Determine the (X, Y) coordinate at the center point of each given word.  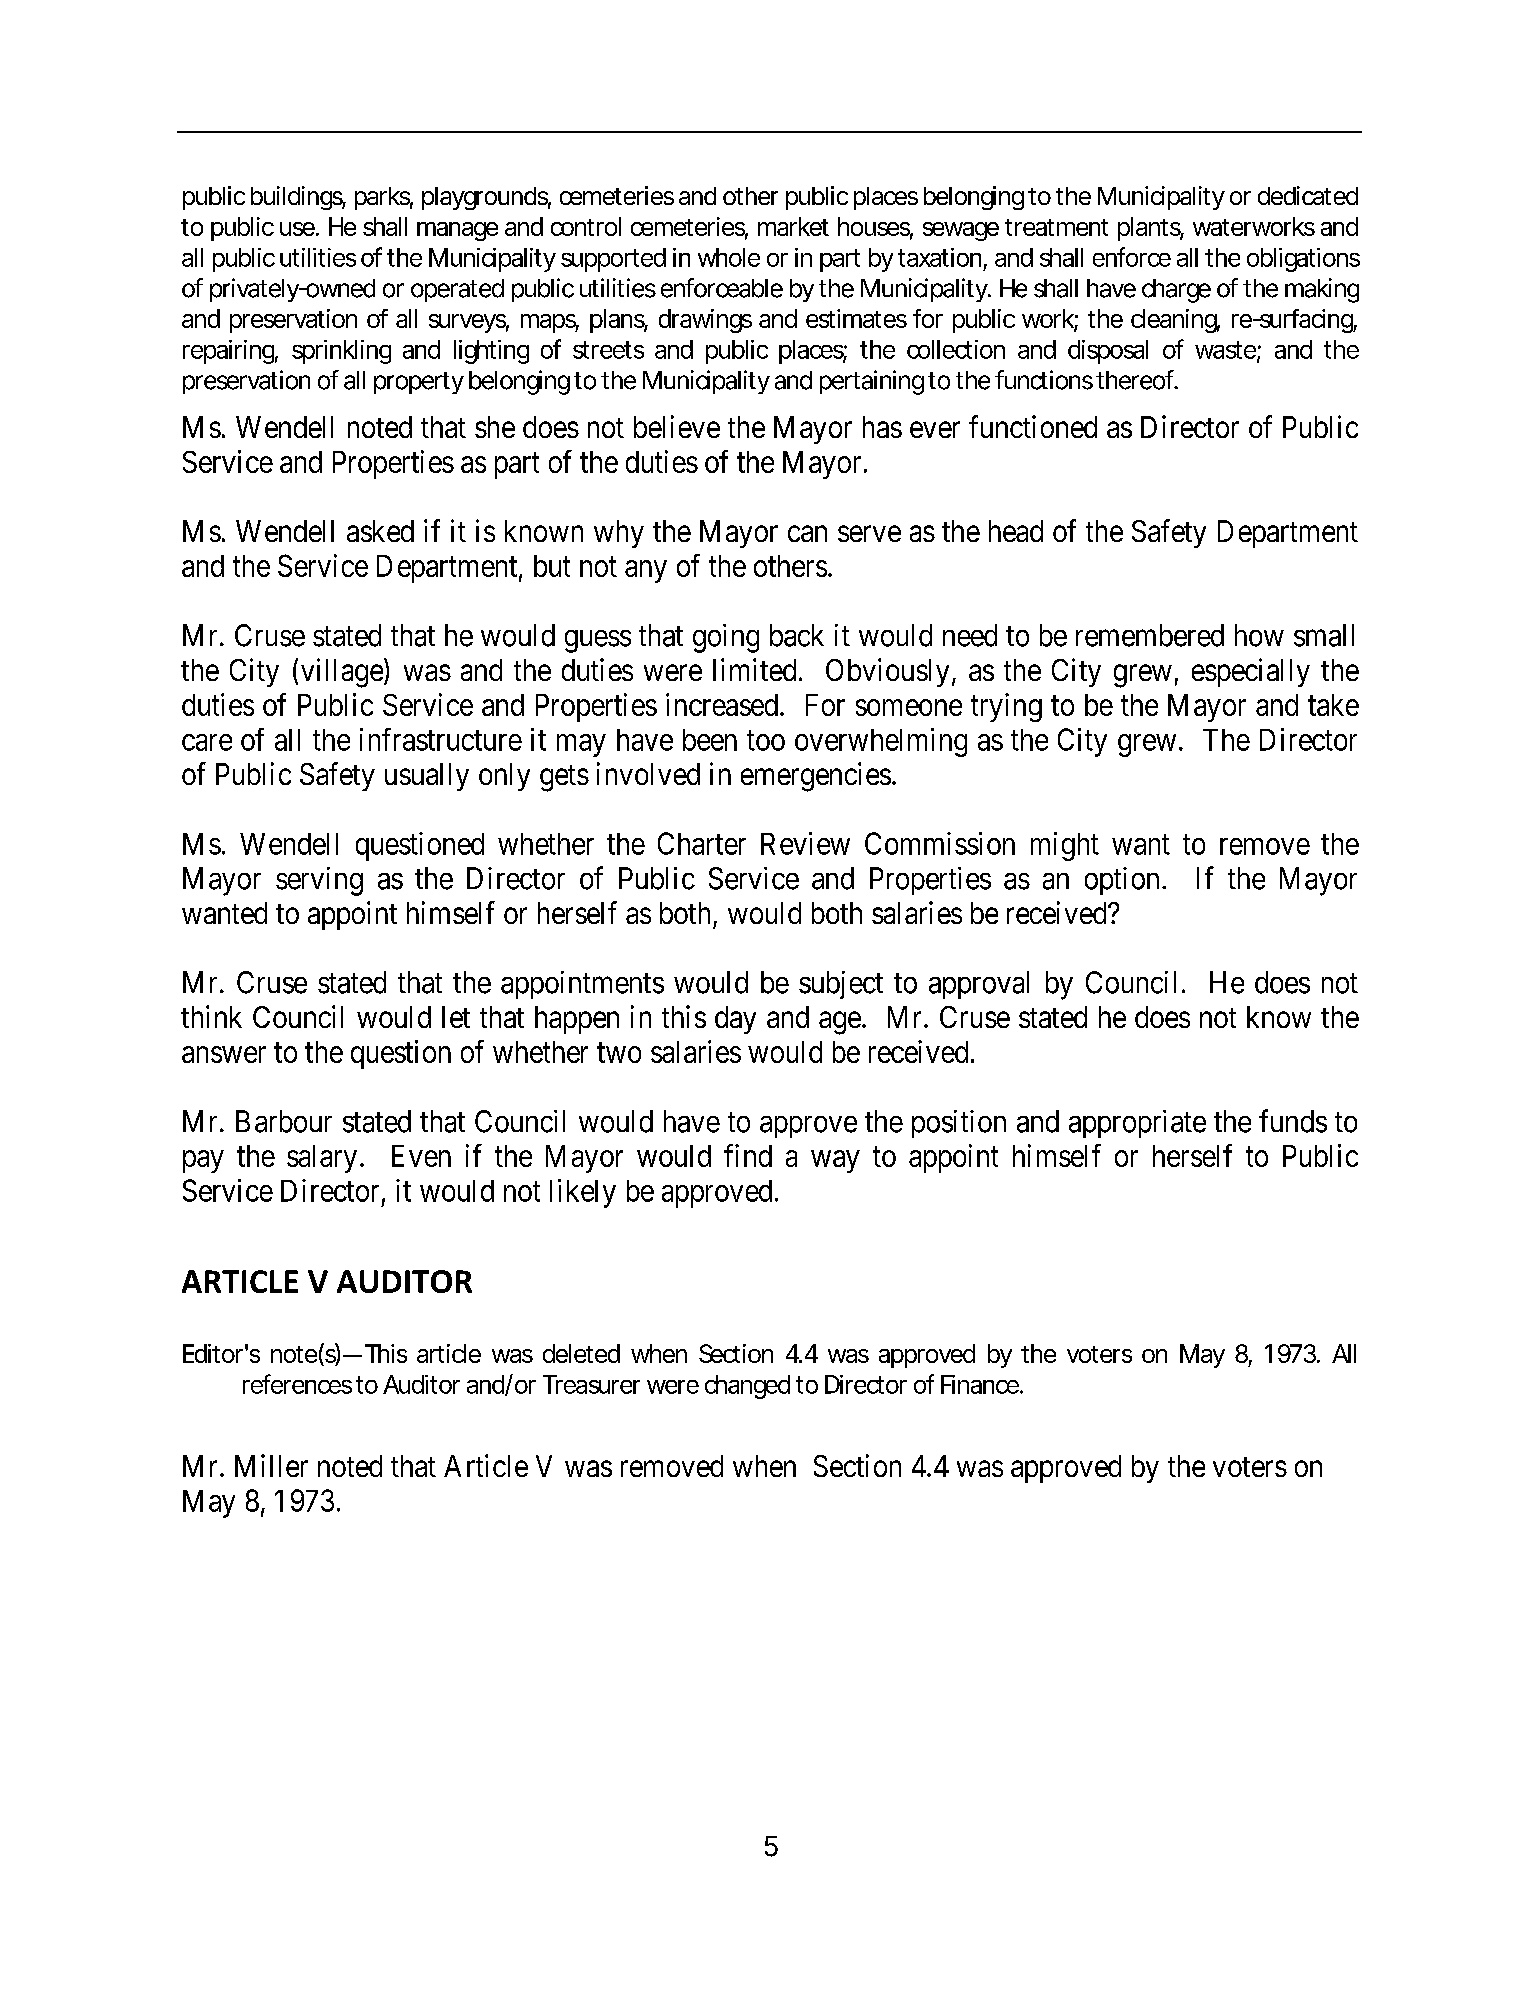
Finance (981, 1384)
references (297, 1384)
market (793, 226)
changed (747, 1387)
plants (1151, 229)
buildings (298, 198)
